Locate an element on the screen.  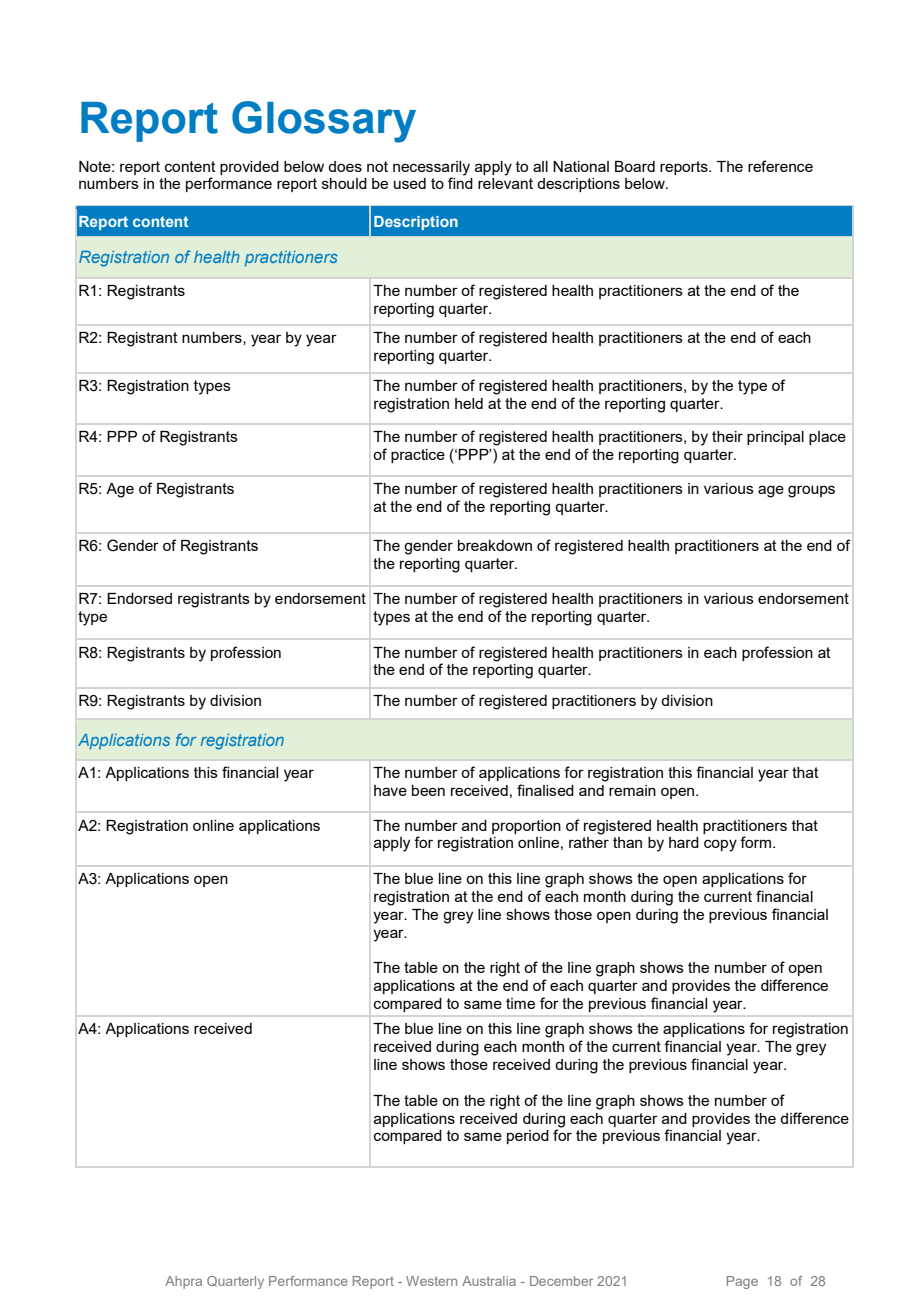
remain is located at coordinates (632, 790).
